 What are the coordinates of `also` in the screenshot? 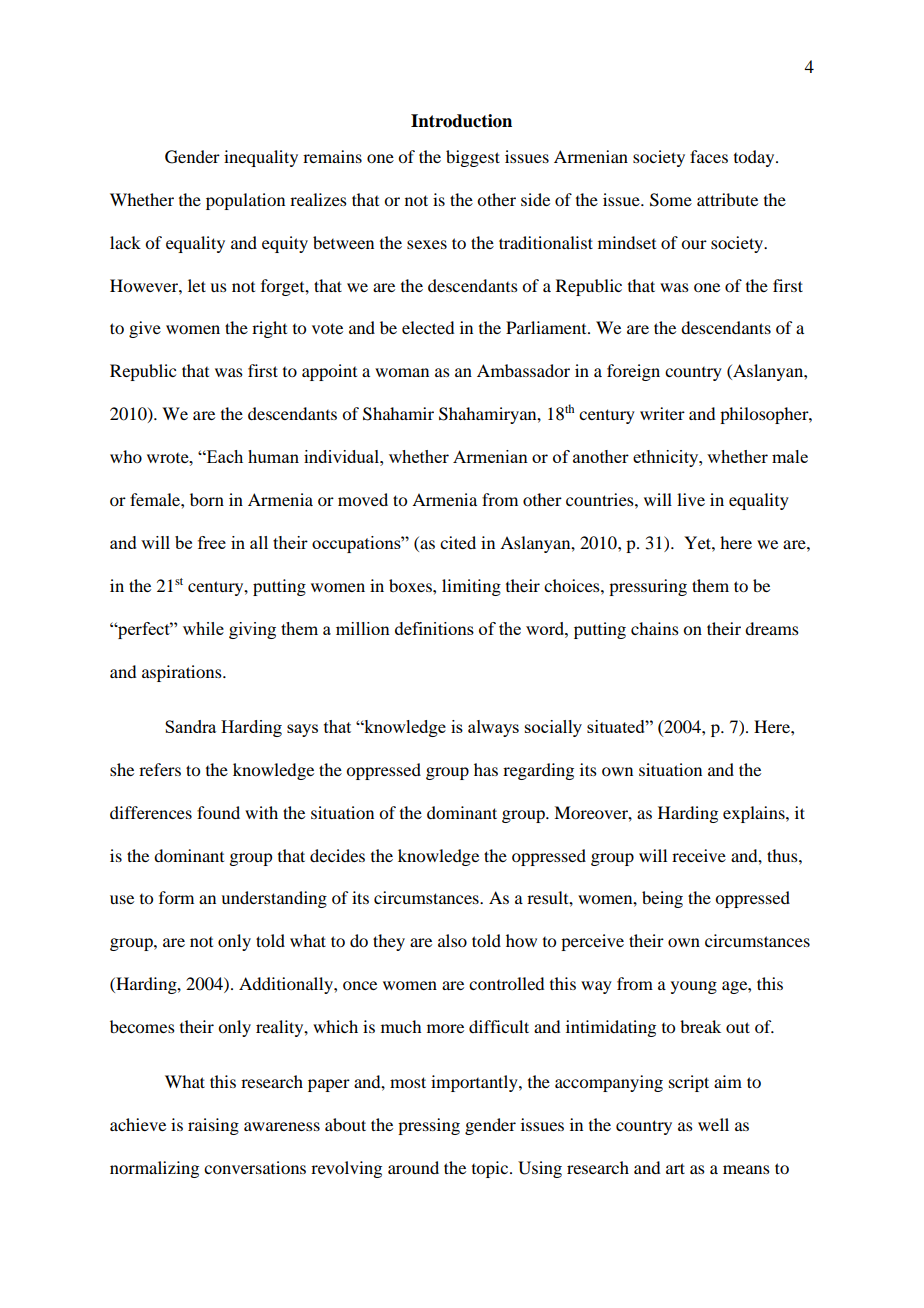 It's located at (452, 940).
